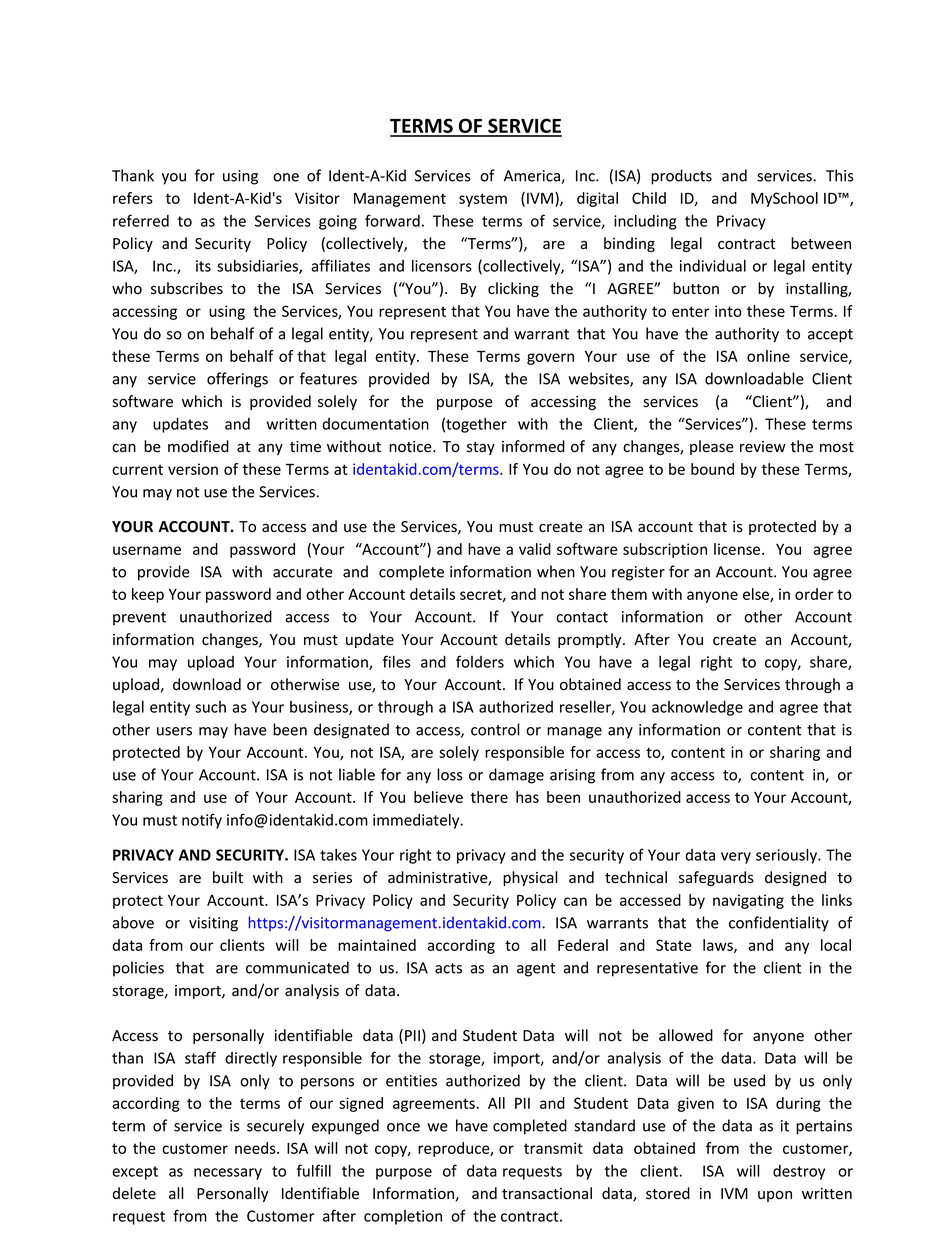  I want to click on review, so click(763, 447).
